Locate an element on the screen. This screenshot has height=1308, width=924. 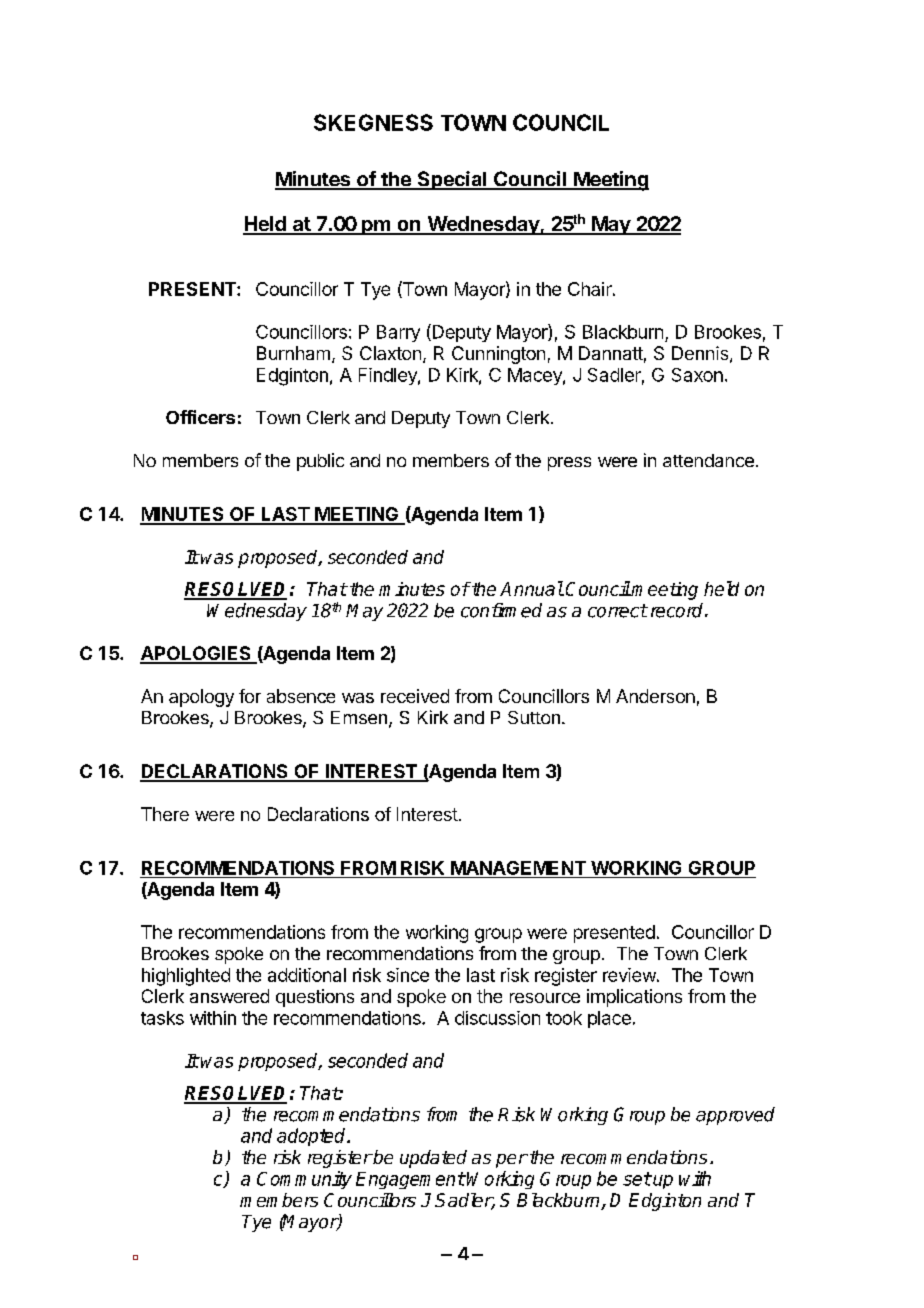
confirmed is located at coordinates (501, 610).
